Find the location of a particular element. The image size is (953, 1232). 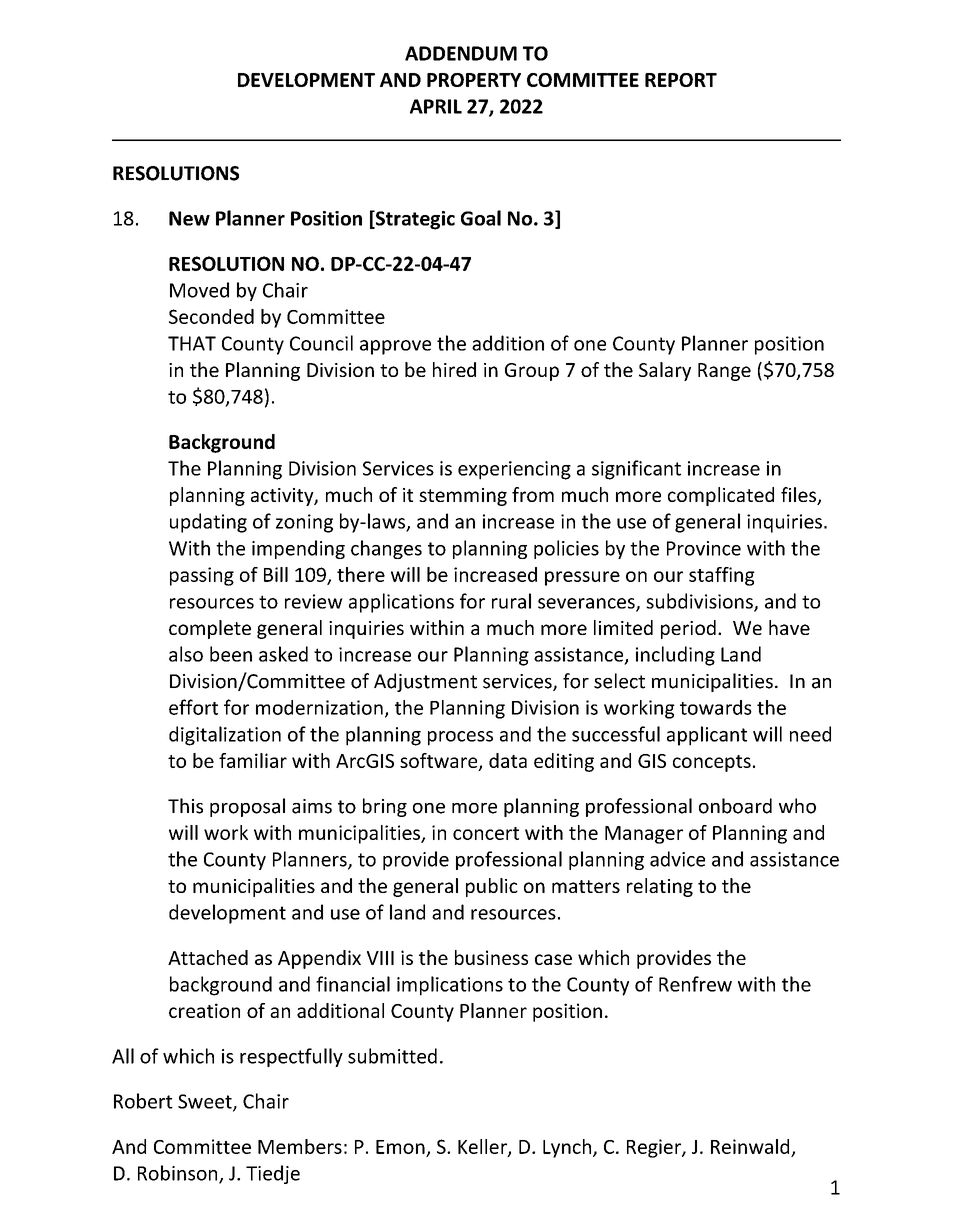

Regier is located at coordinates (655, 1148).
